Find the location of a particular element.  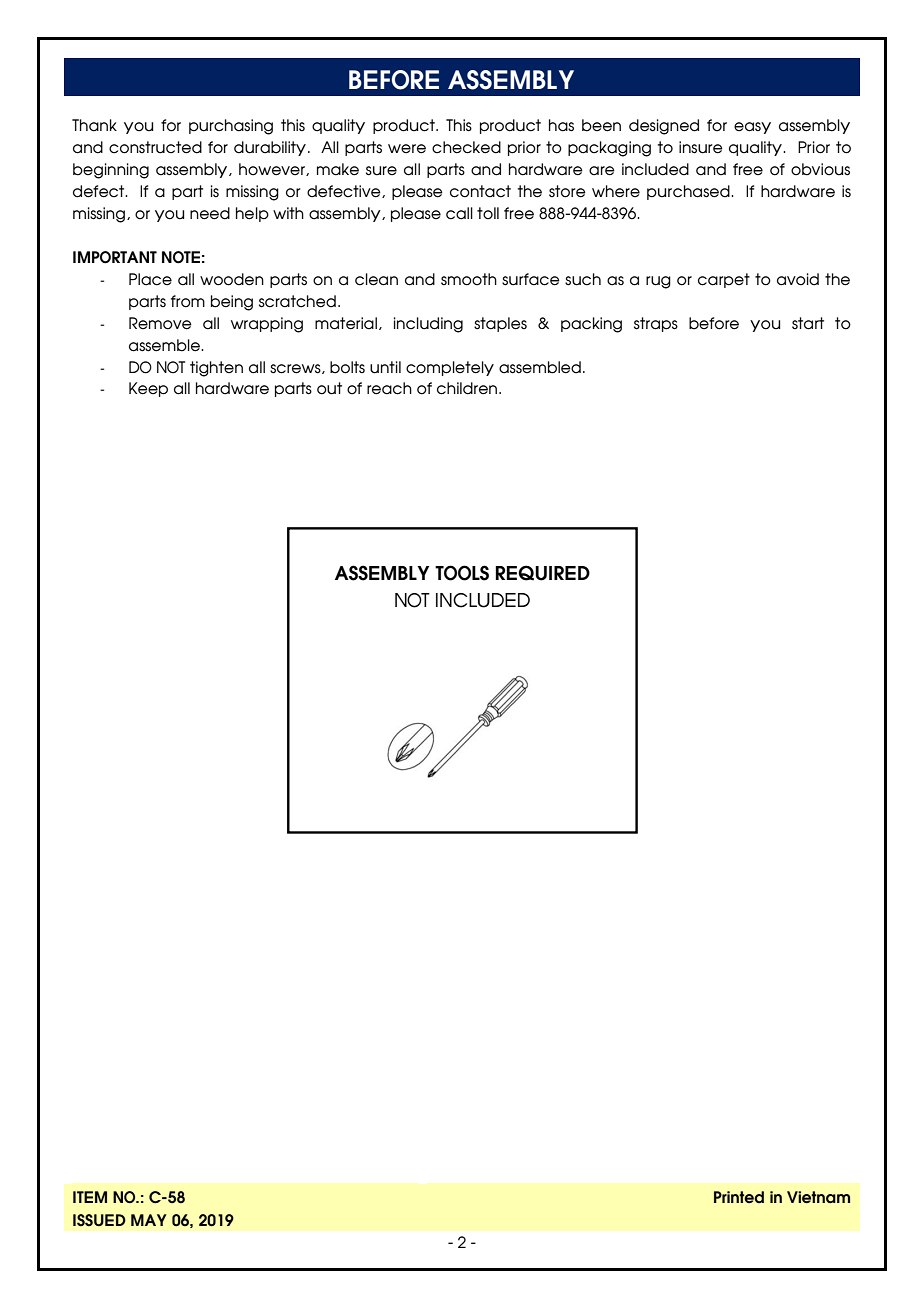

children is located at coordinates (468, 388).
